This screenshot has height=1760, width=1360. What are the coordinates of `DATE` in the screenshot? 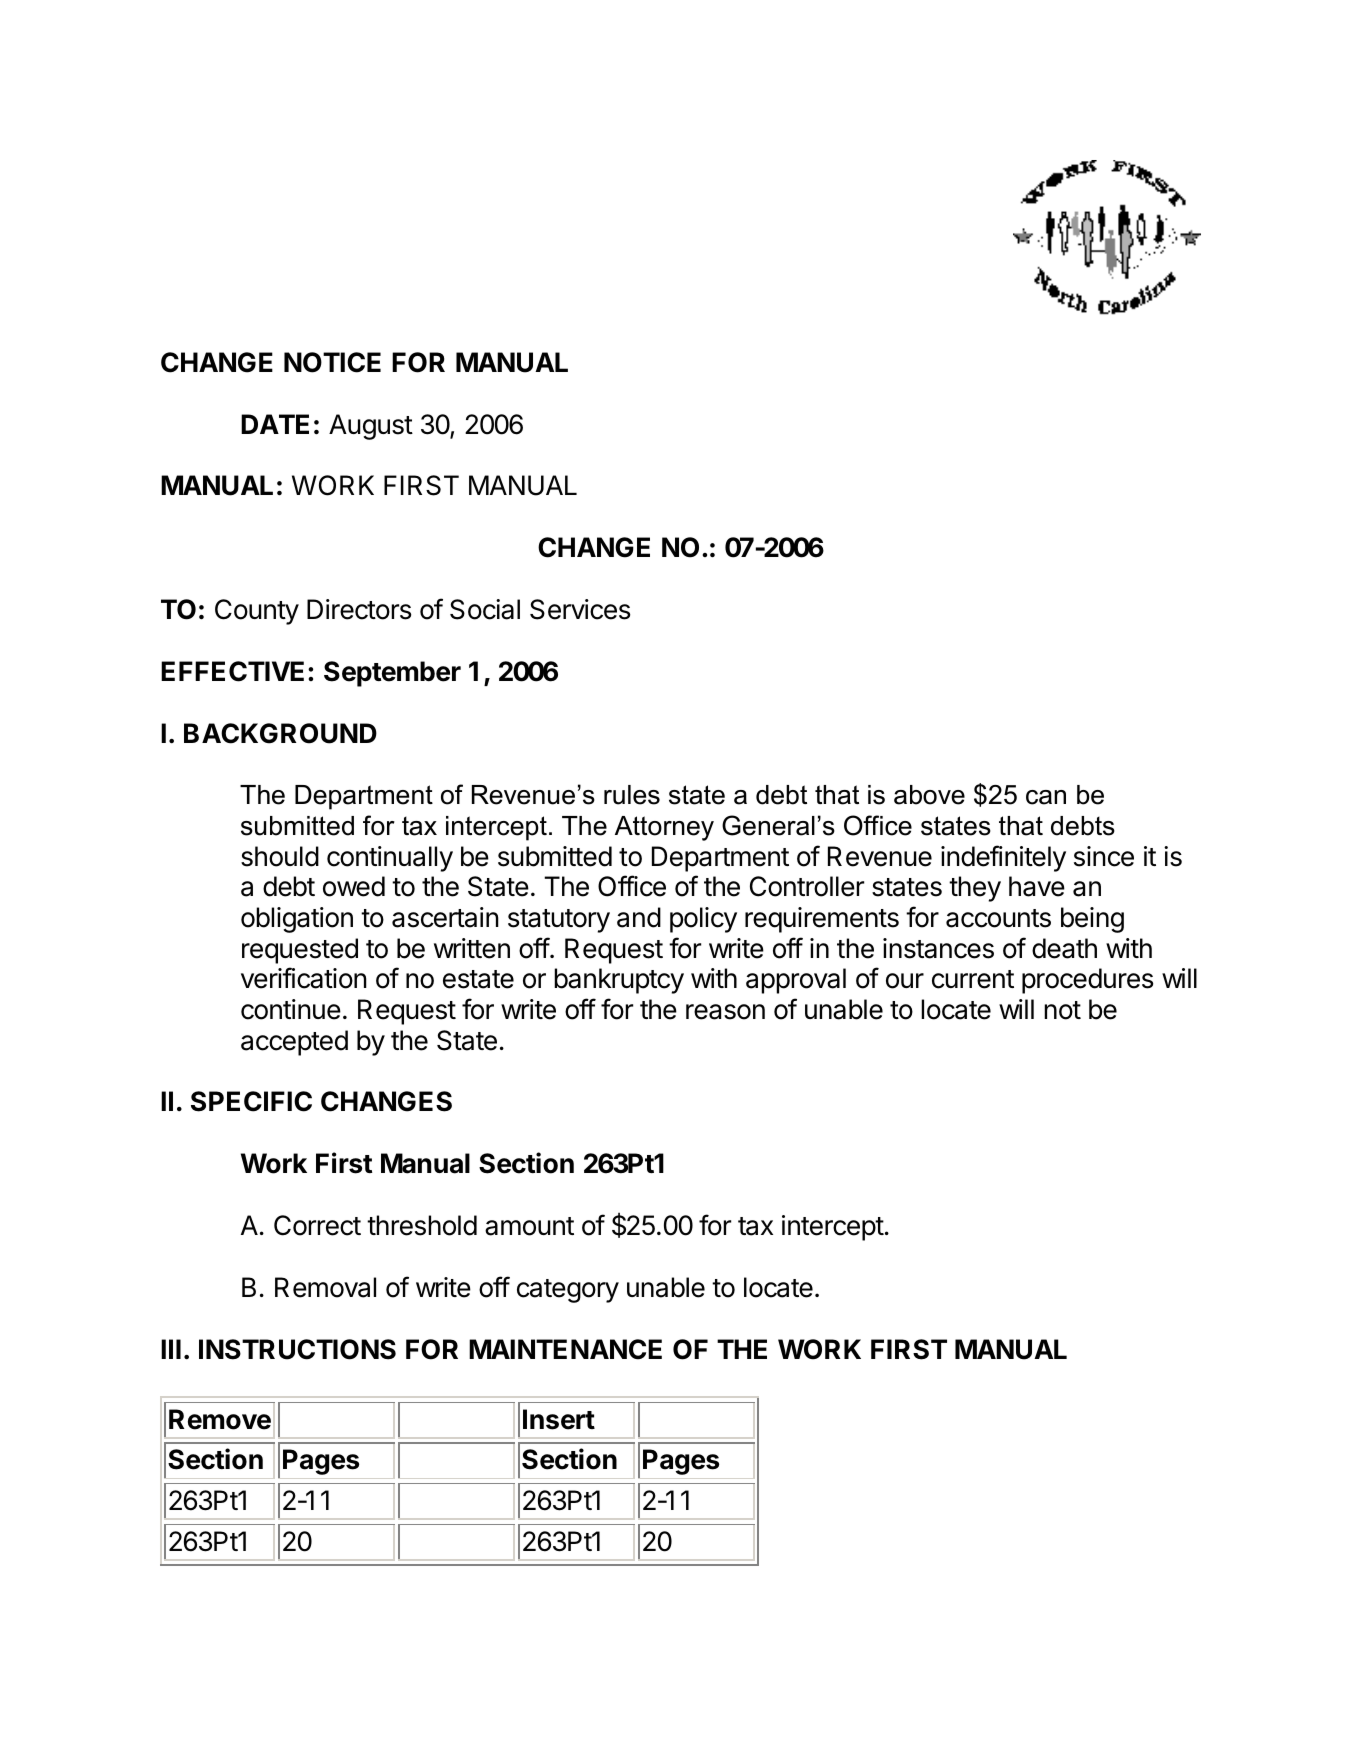 It's located at (275, 424).
